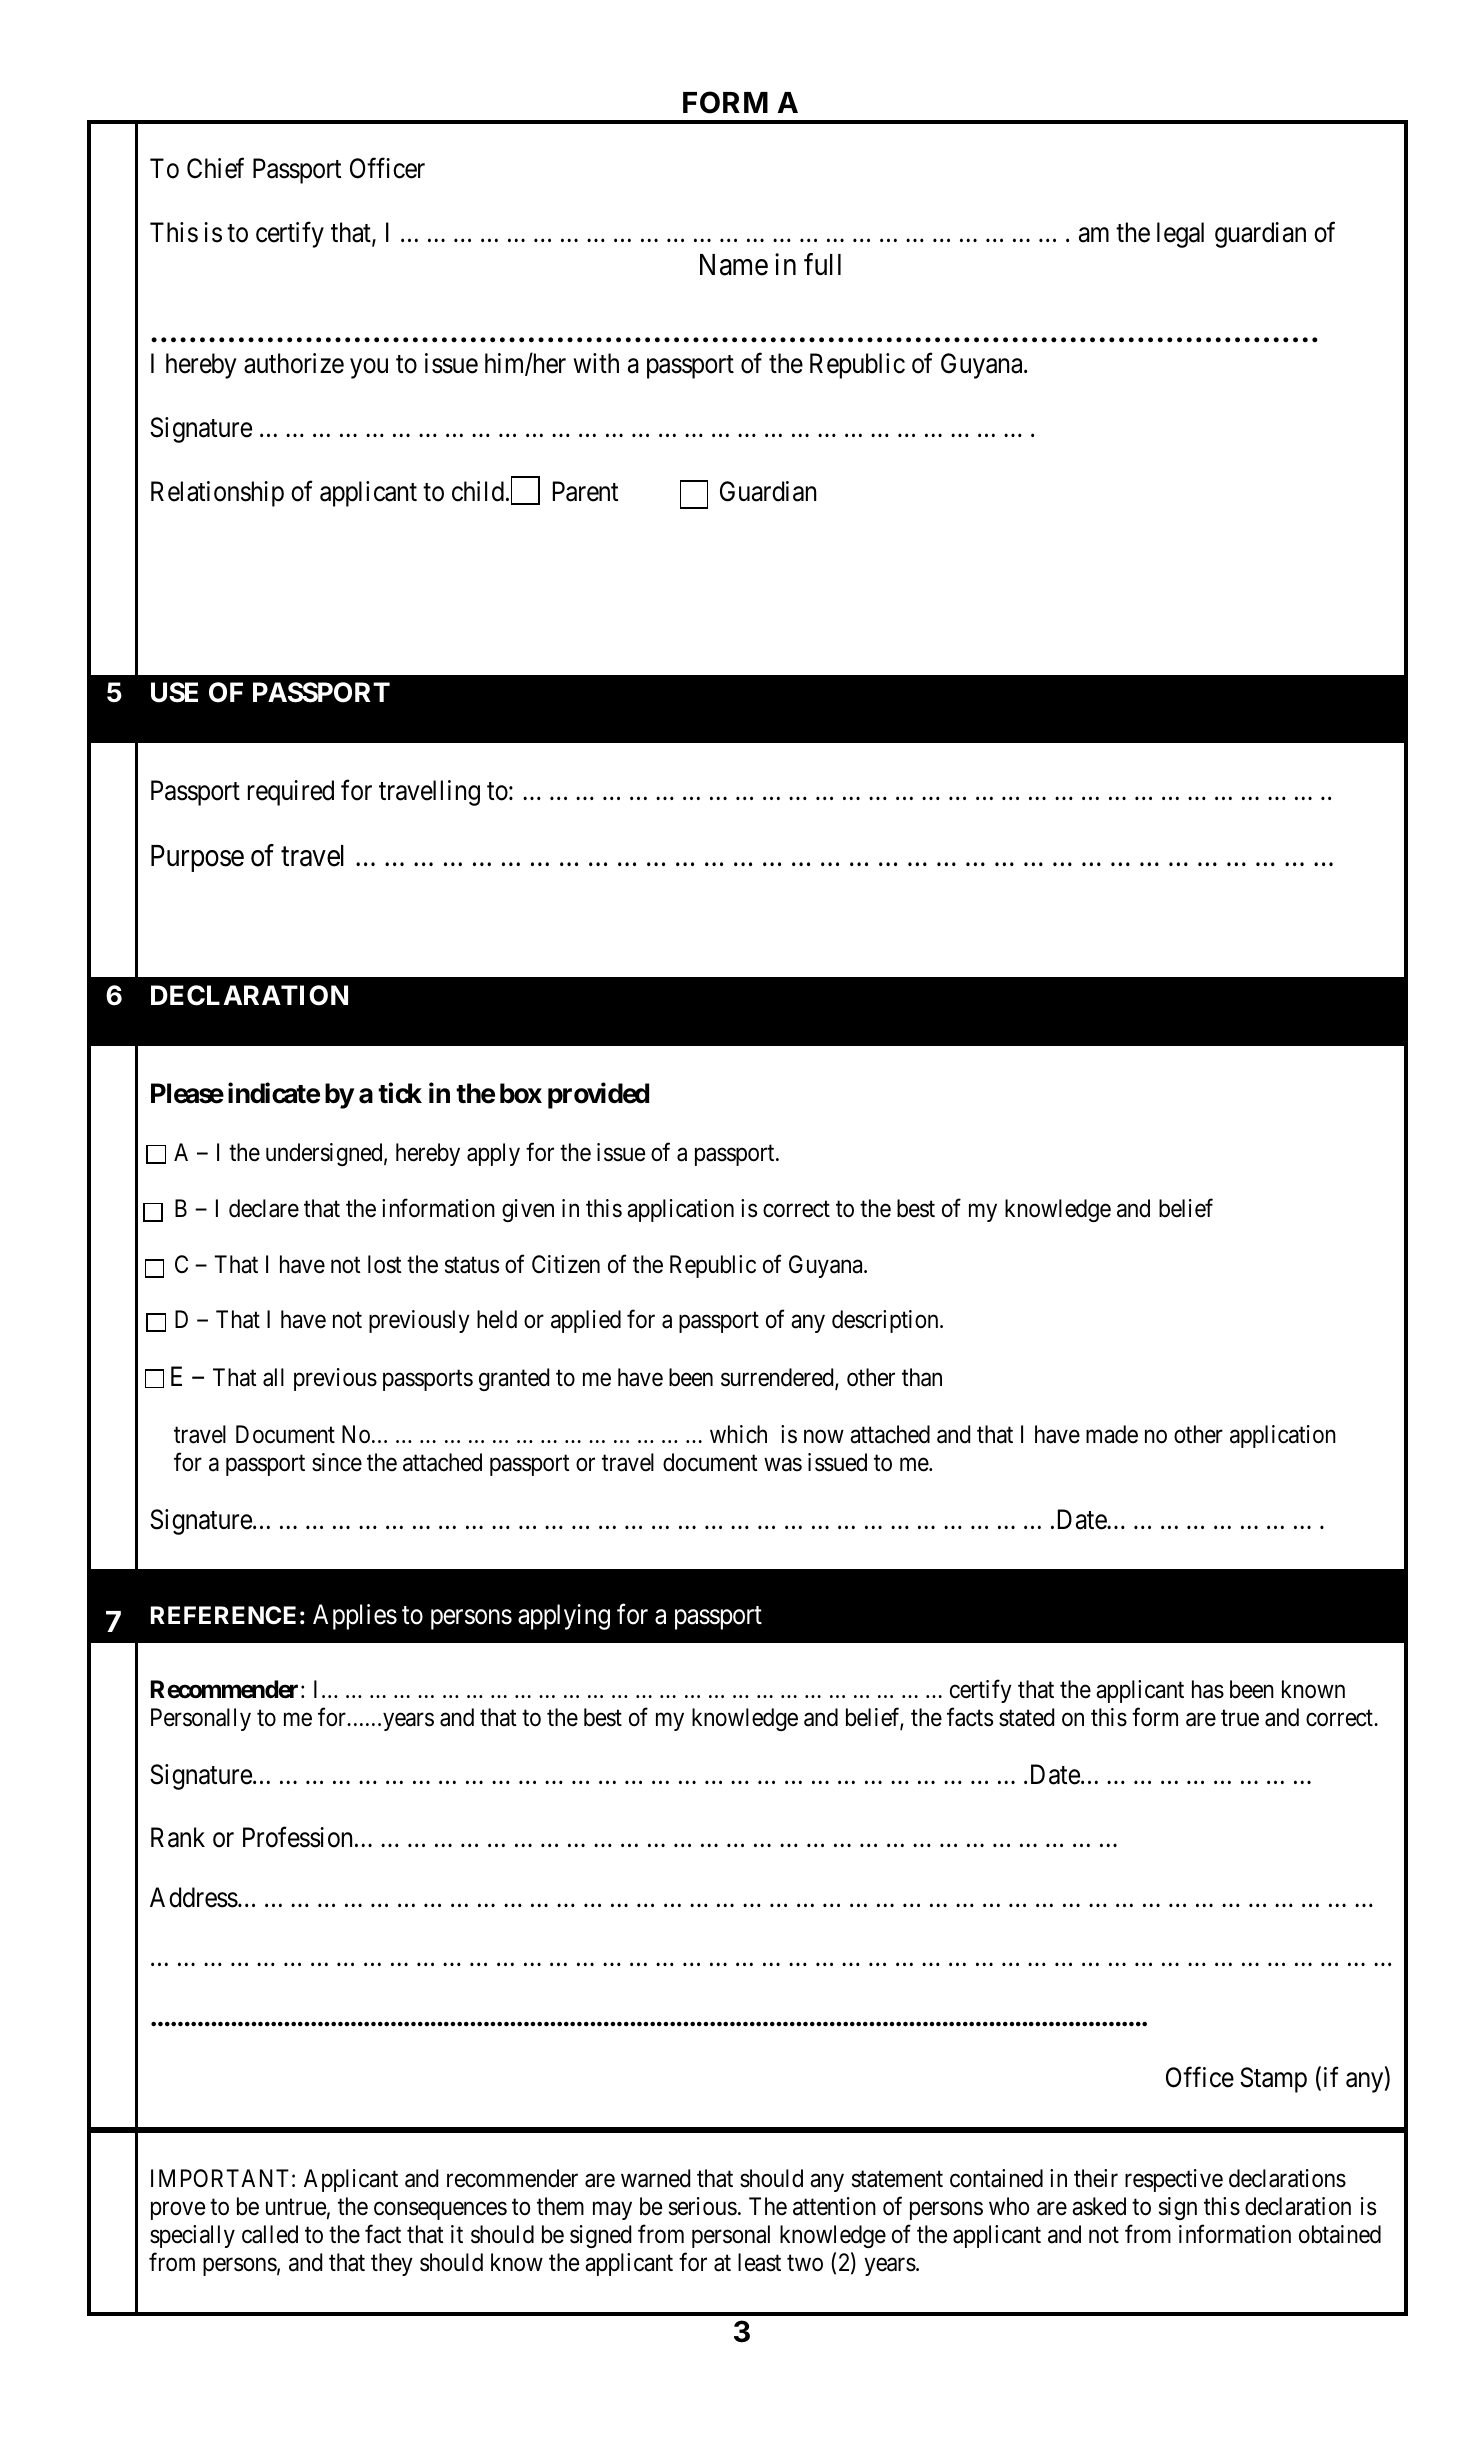  Describe the element at coordinates (1026, 1717) in the page. I see `stated` at that location.
